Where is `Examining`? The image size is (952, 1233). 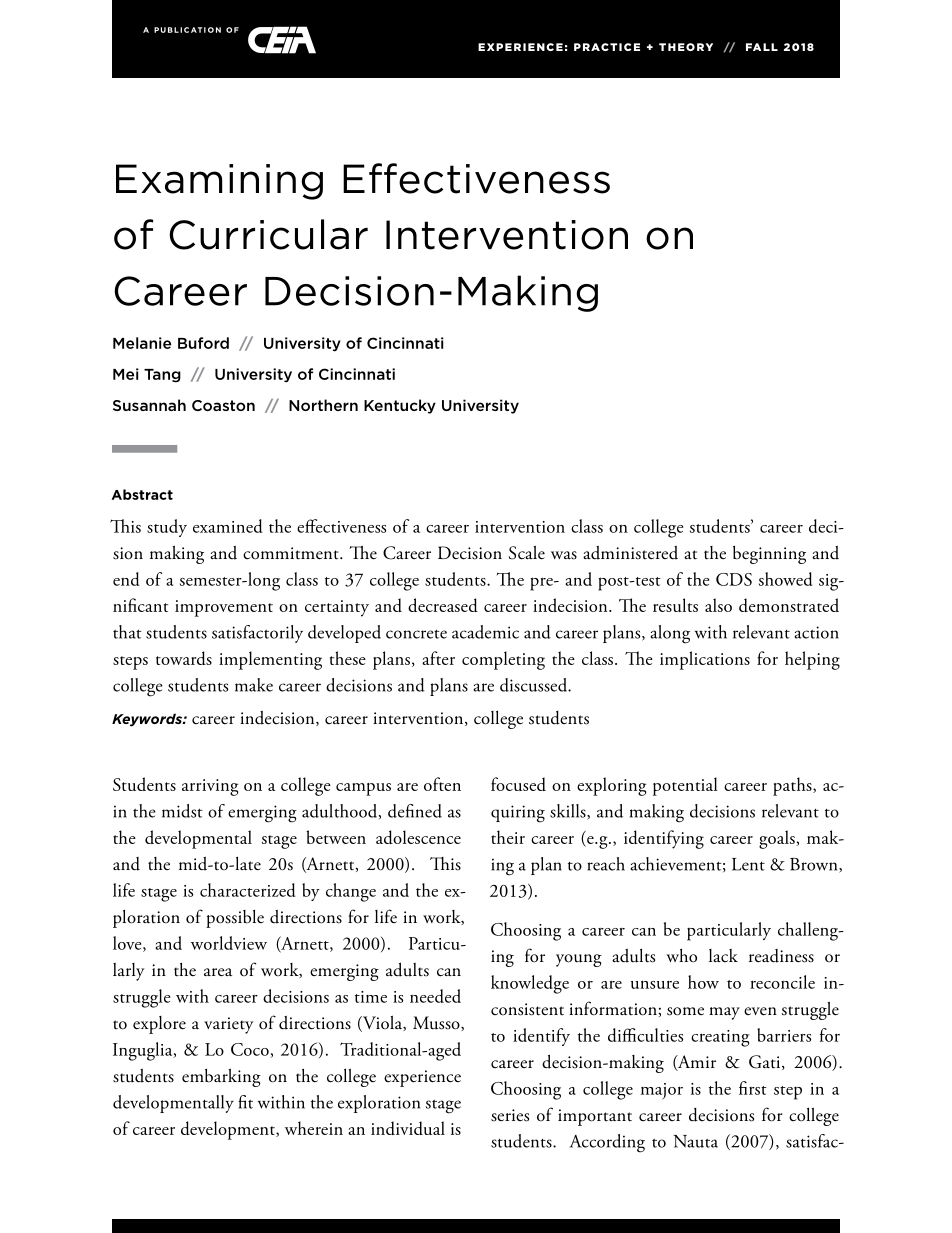 Examining is located at coordinates (219, 182).
